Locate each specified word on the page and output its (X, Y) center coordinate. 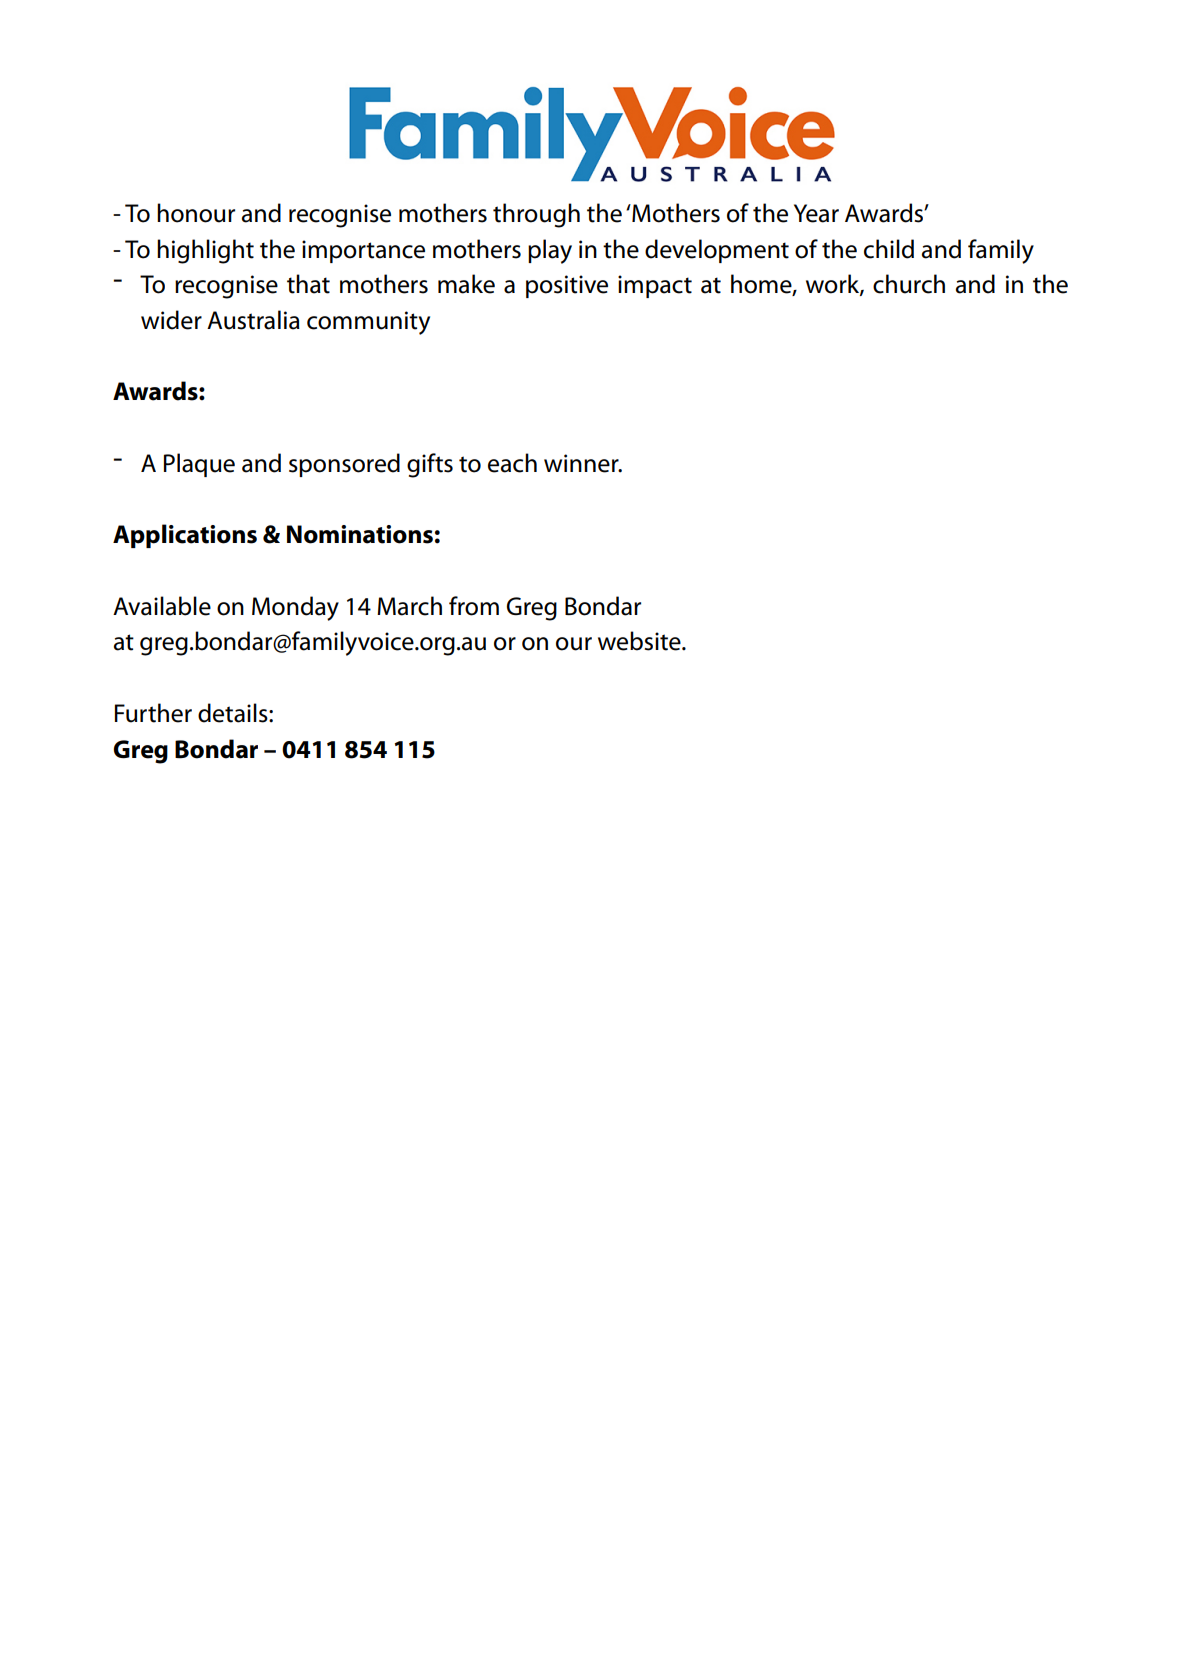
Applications (185, 536)
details (234, 713)
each (512, 463)
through (536, 215)
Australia (253, 320)
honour (196, 213)
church (909, 284)
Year (816, 213)
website (640, 641)
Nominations (360, 534)
